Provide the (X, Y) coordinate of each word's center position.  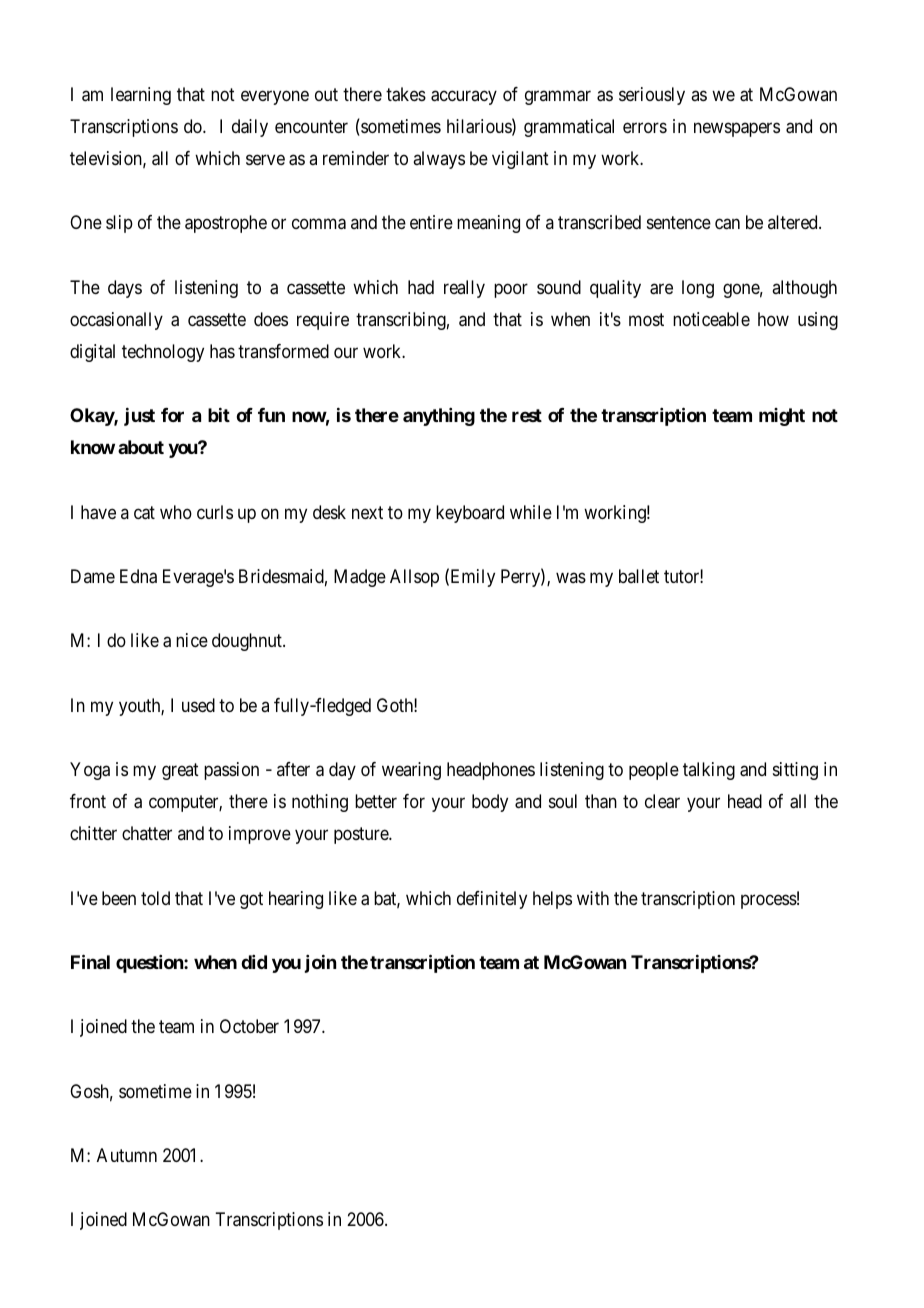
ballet (639, 576)
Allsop (414, 578)
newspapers (737, 129)
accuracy (464, 97)
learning (141, 96)
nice (192, 640)
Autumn (127, 1155)
